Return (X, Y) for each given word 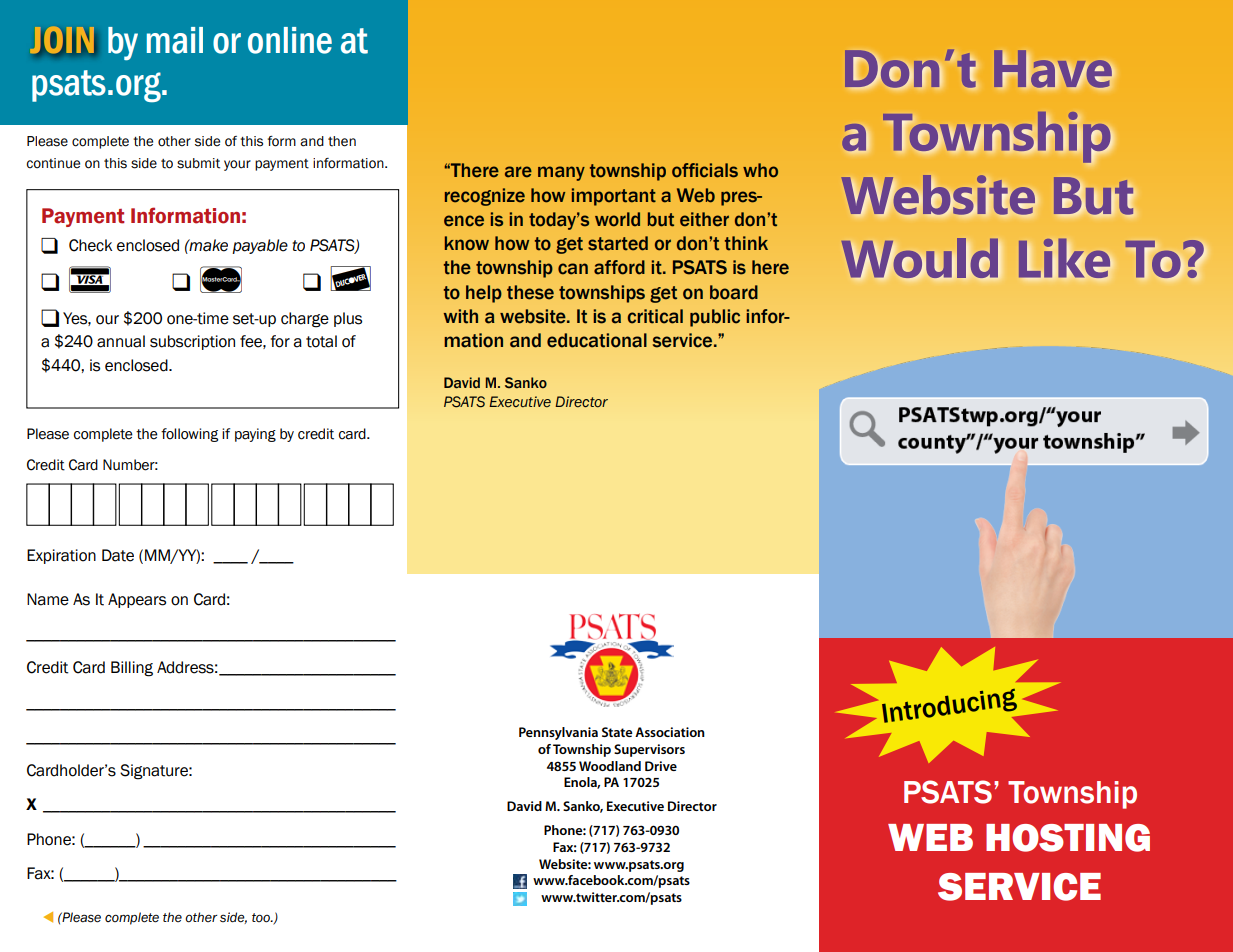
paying (255, 435)
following (189, 435)
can (573, 269)
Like (1064, 258)
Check (90, 245)
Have (1054, 70)
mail (175, 40)
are (518, 172)
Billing (132, 669)
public (715, 318)
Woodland (610, 766)
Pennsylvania (558, 733)
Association (670, 732)
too (262, 918)
